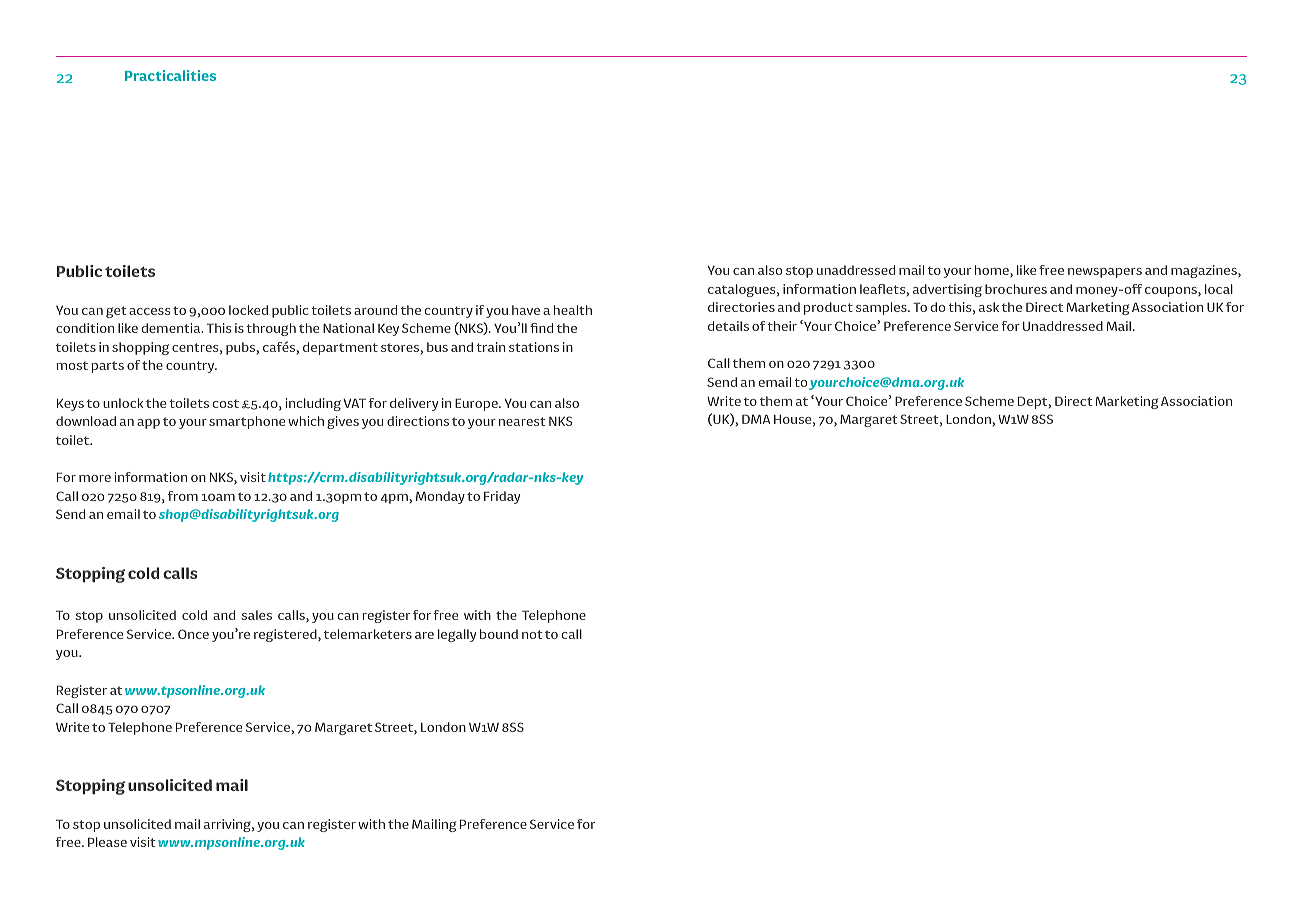 The height and width of the screenshot is (924, 1303). Describe the element at coordinates (107, 842) in the screenshot. I see `Please` at that location.
